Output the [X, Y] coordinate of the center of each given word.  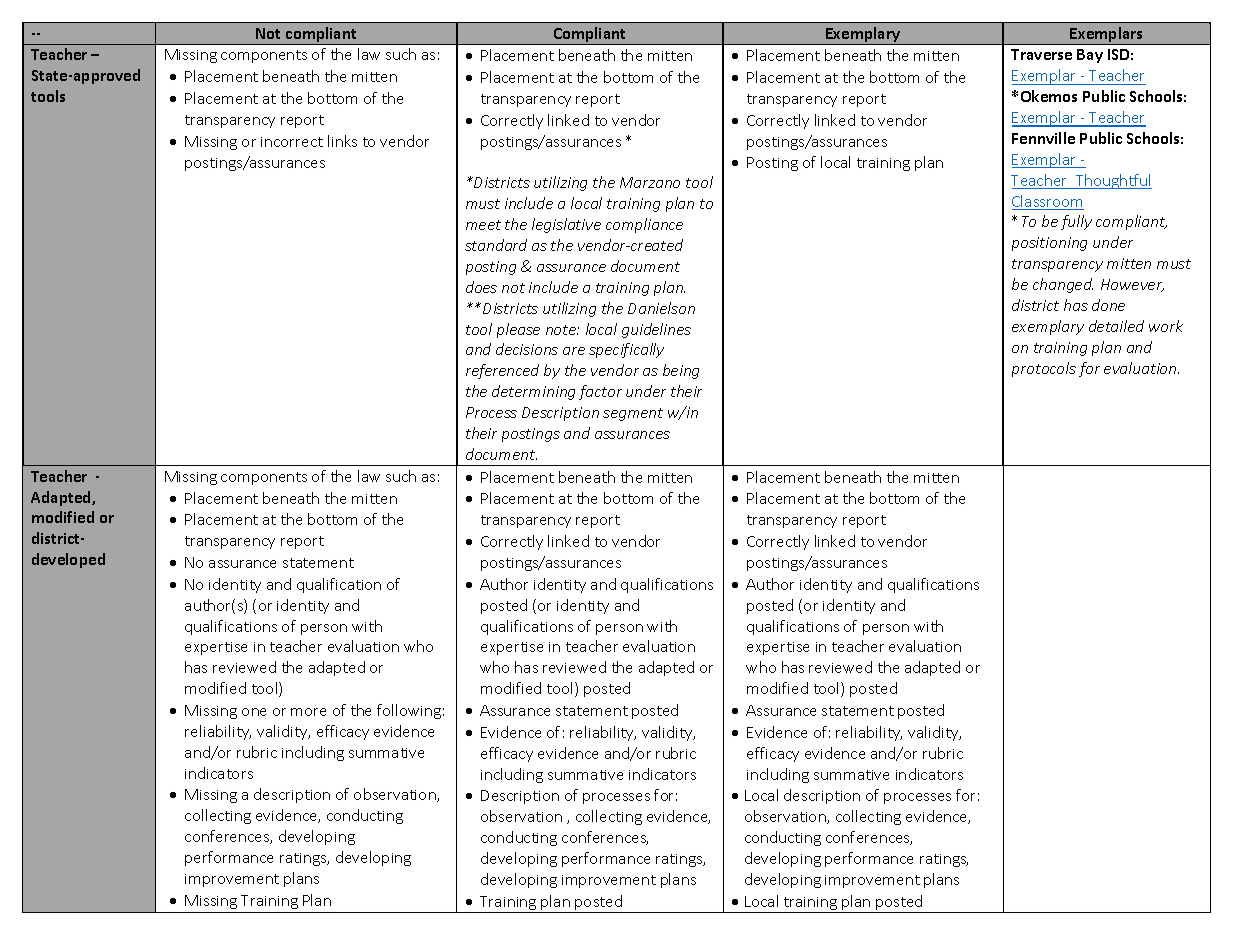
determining [533, 392]
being [681, 371]
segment [633, 414]
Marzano [650, 182]
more [308, 712]
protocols [1044, 369]
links [342, 141]
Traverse [1041, 54]
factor [600, 392]
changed [1063, 285]
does [481, 287]
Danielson [661, 308]
